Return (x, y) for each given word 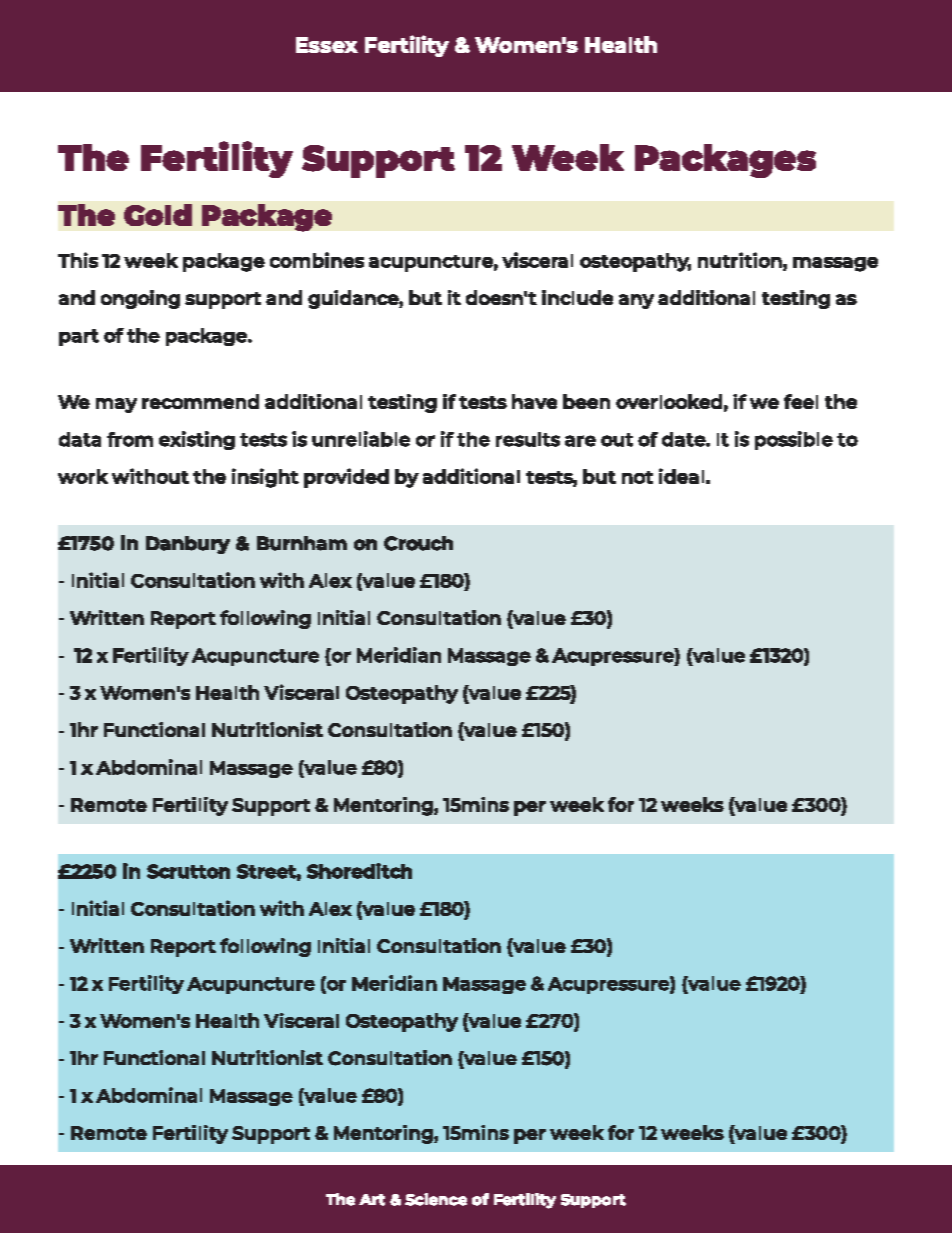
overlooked (669, 401)
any (636, 301)
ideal (681, 476)
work (83, 476)
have (534, 401)
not (637, 477)
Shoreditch (359, 871)
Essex (327, 45)
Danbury (188, 545)
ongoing (140, 299)
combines (317, 260)
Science (436, 1199)
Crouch (418, 543)
